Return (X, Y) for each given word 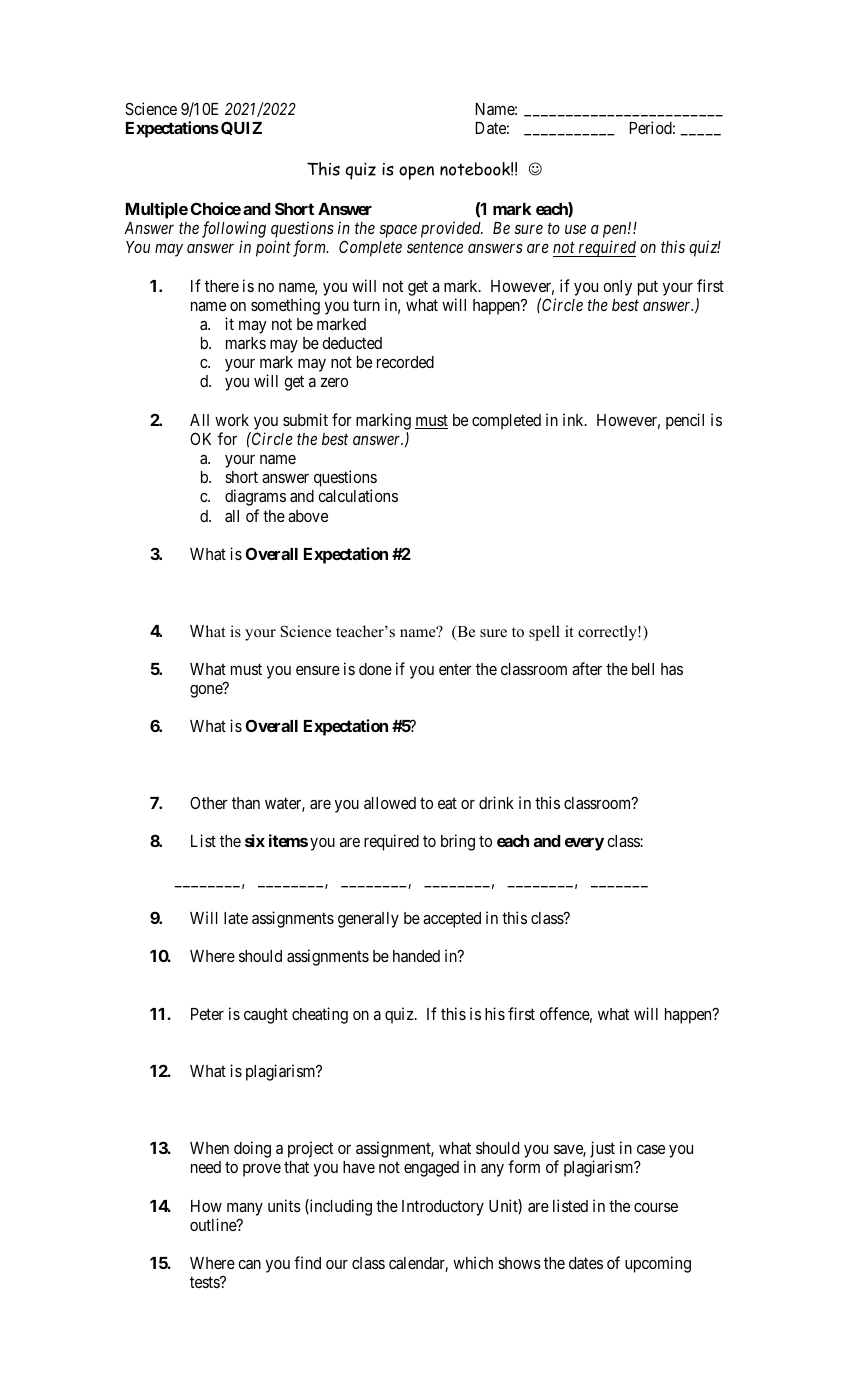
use (575, 229)
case (651, 1149)
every (584, 844)
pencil (685, 421)
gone (207, 691)
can (249, 1264)
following (234, 229)
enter (455, 669)
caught (266, 1016)
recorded (405, 362)
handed (416, 956)
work (232, 420)
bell (643, 669)
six (255, 840)
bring (458, 842)
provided (452, 229)
